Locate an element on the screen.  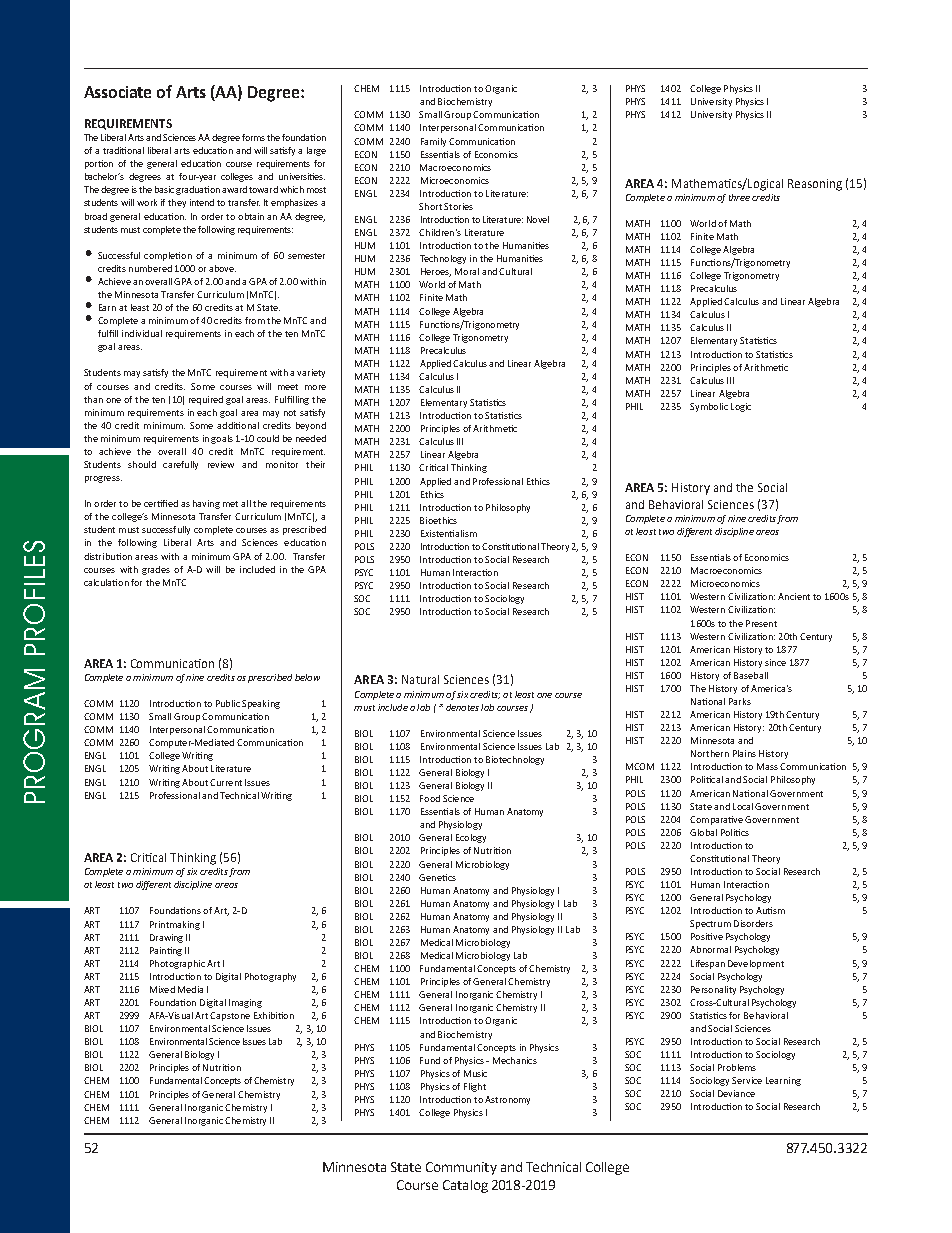
Capstone is located at coordinates (230, 1016).
